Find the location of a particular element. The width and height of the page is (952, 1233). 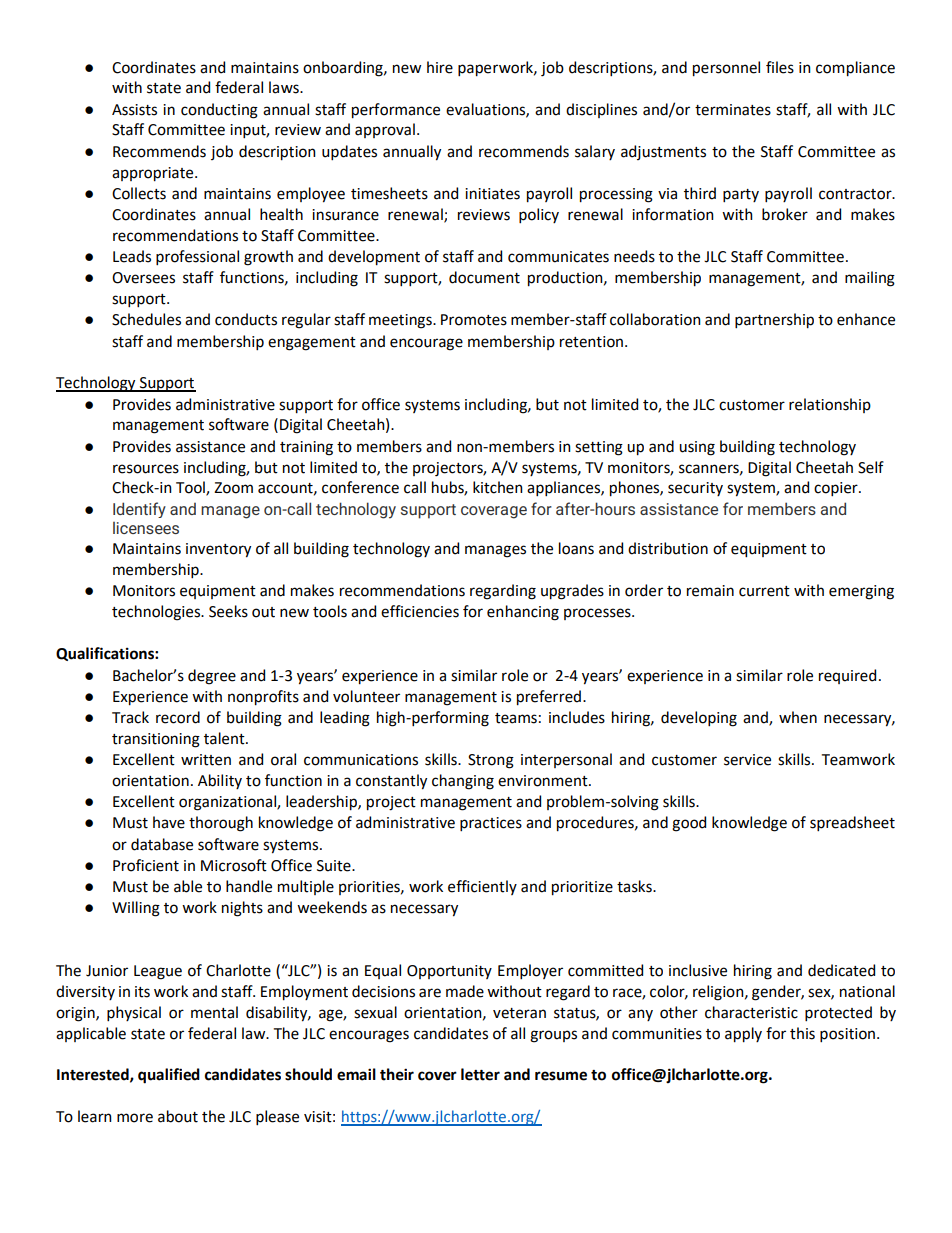

relationship is located at coordinates (830, 405).
